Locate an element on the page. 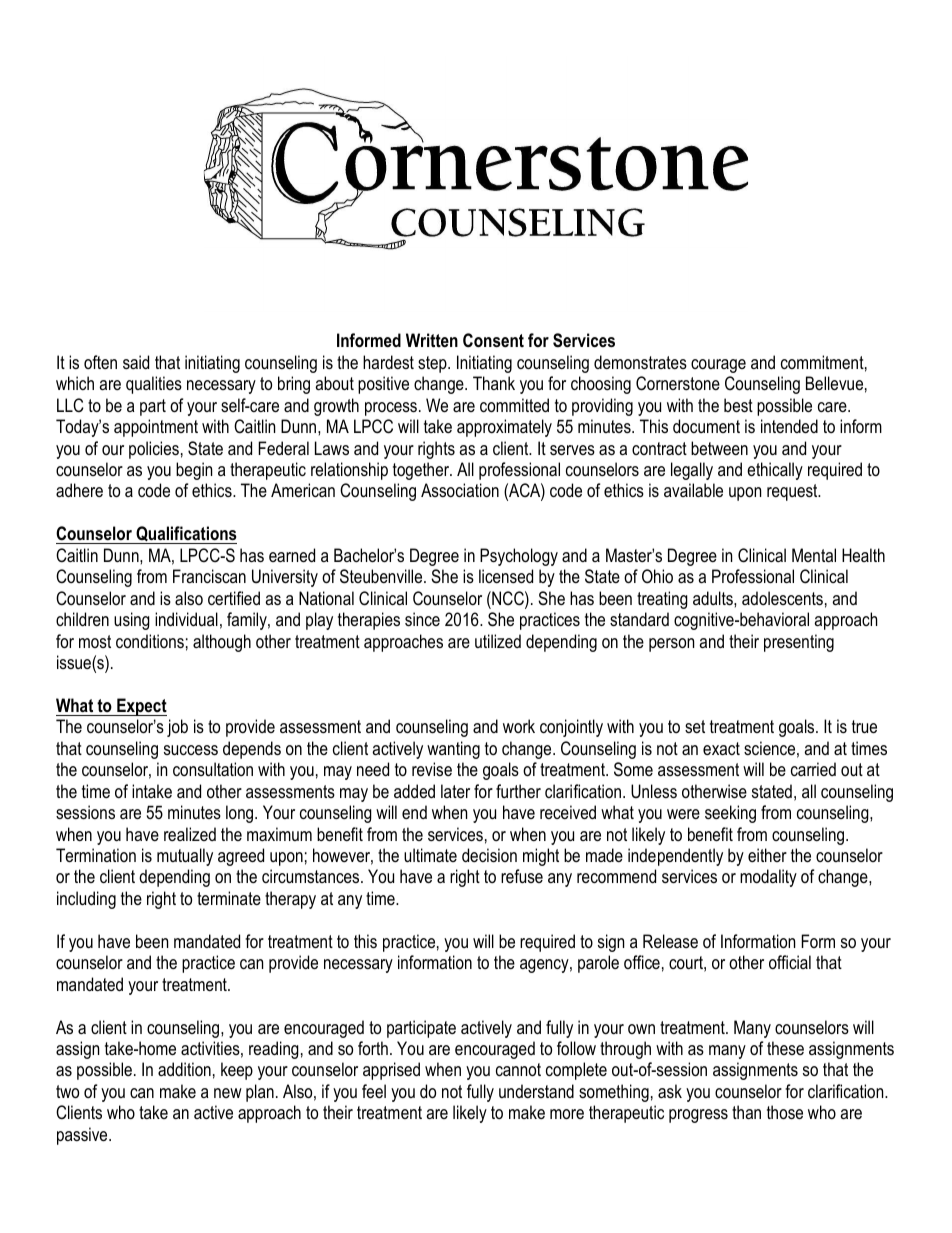 This document has height=1233, width=952. those is located at coordinates (785, 1112).
